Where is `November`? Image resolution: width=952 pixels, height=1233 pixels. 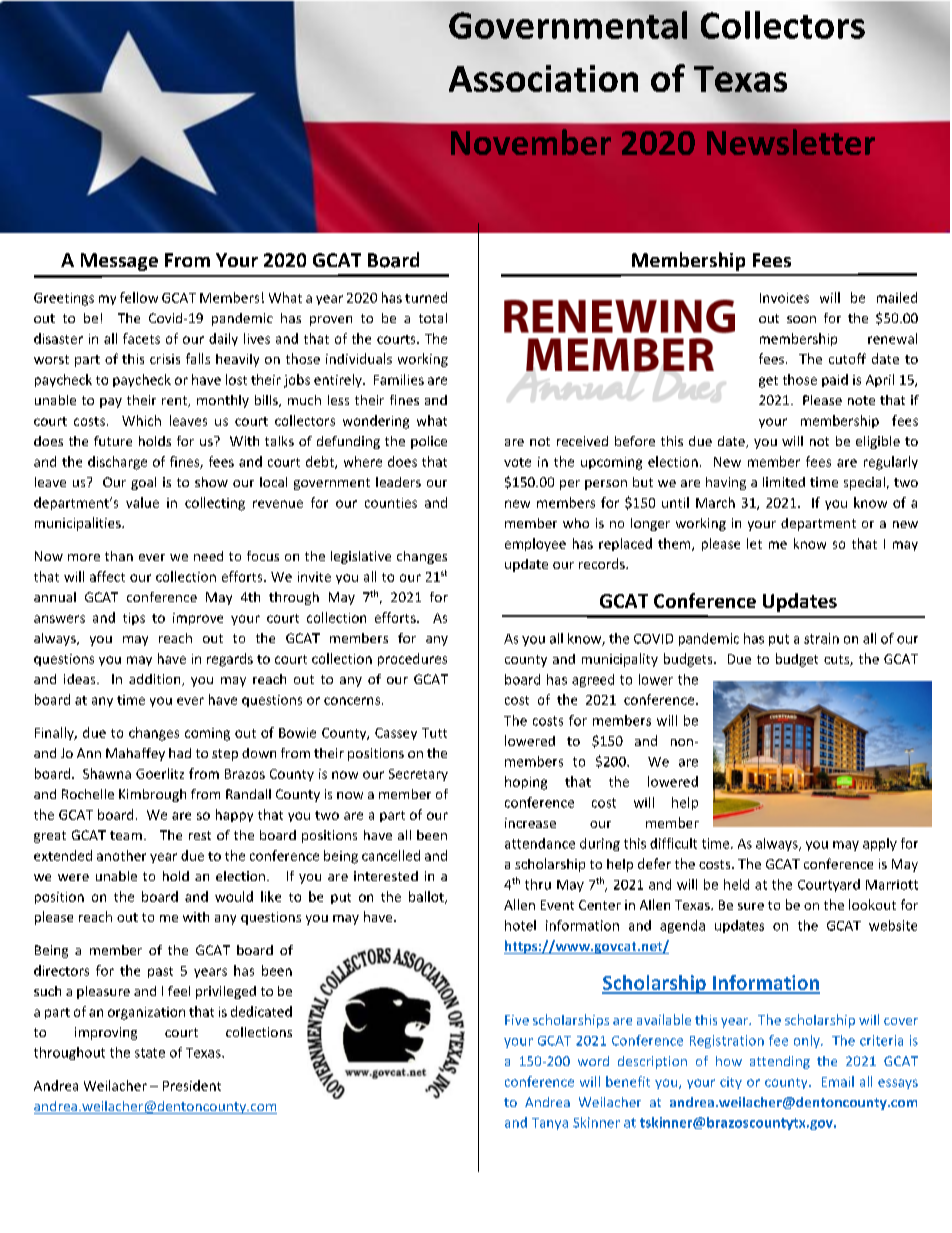
November is located at coordinates (531, 142).
